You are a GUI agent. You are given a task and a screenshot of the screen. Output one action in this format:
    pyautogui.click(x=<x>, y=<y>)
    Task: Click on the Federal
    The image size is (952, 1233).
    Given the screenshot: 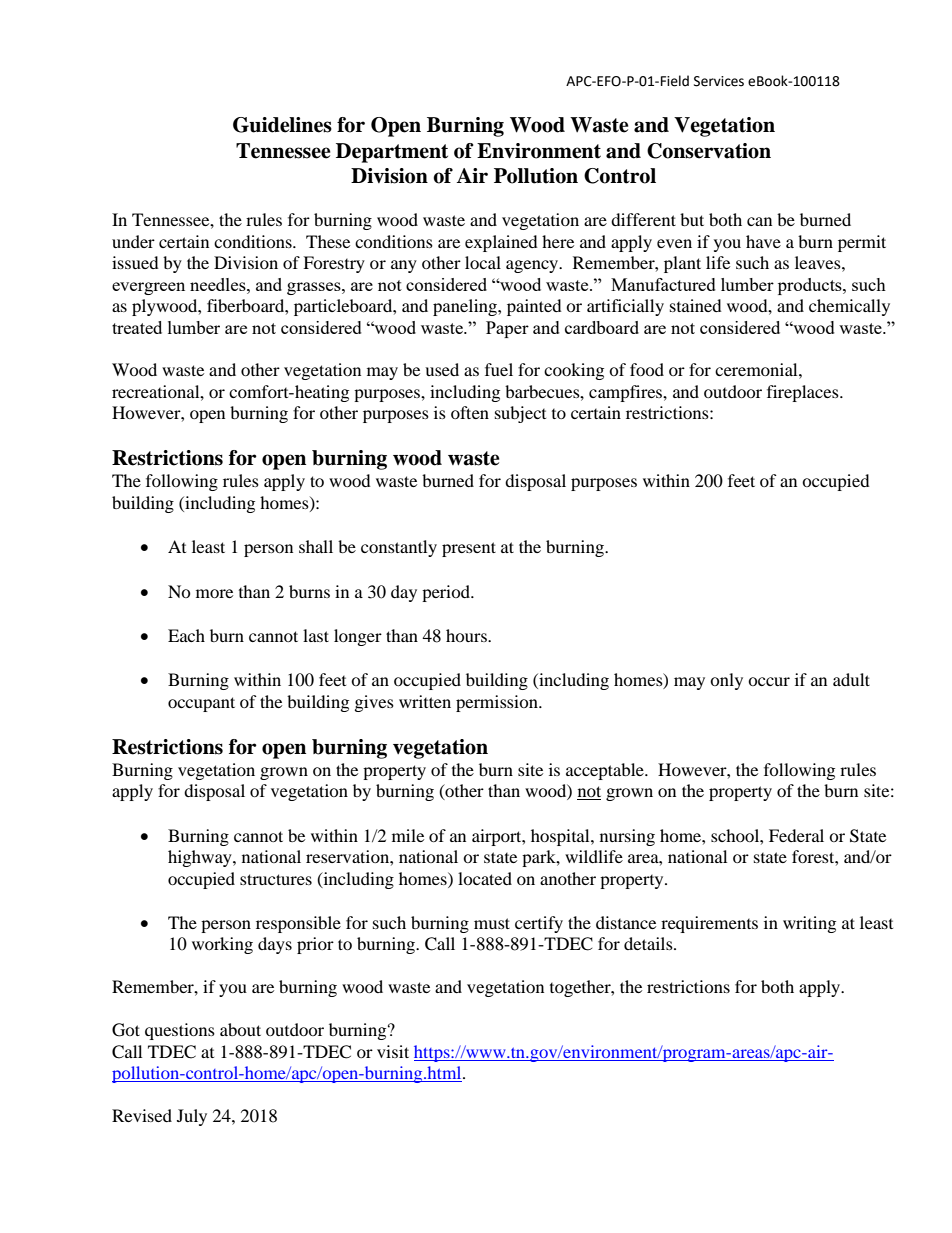 What is the action you would take?
    pyautogui.click(x=796, y=835)
